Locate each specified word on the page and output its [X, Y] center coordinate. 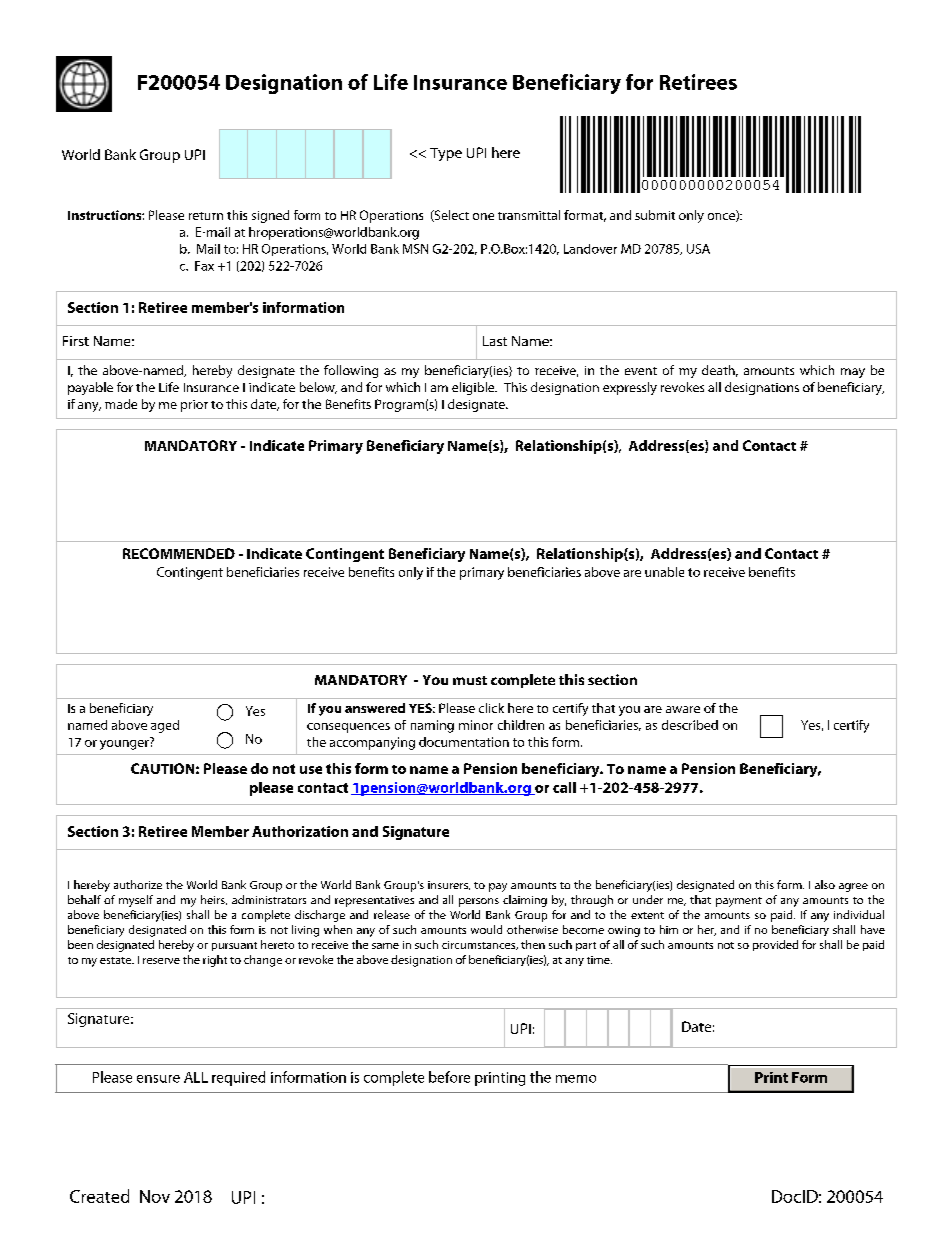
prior [194, 406]
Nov [155, 1196]
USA [698, 249]
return [206, 216]
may [853, 373]
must [470, 680]
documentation [464, 742]
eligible [474, 388]
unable [664, 572]
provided [775, 945]
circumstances [480, 945]
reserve [161, 961]
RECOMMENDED [179, 553]
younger [125, 743]
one [483, 216]
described [690, 725]
